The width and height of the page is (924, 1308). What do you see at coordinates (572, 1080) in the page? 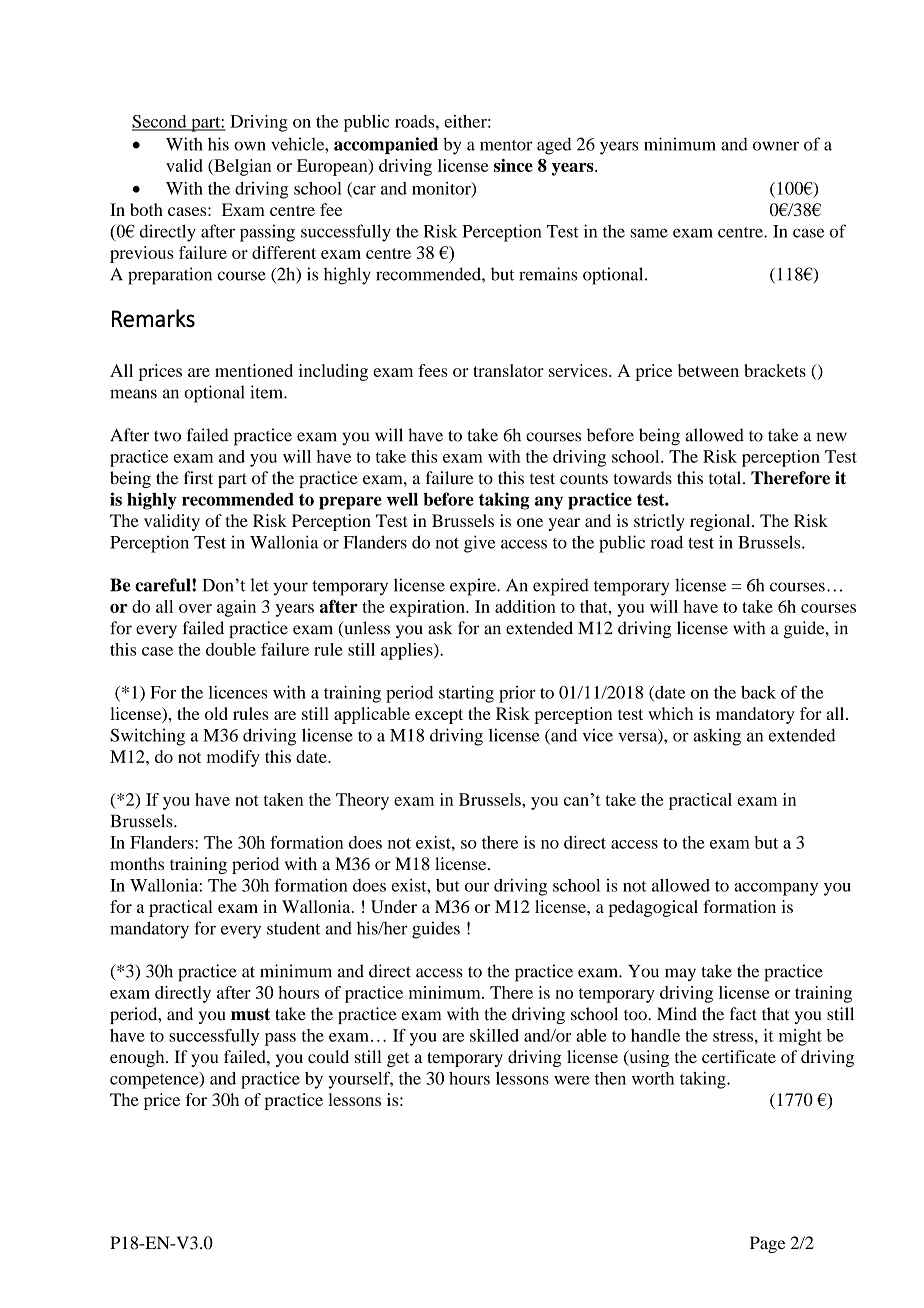
I see `were` at bounding box center [572, 1080].
